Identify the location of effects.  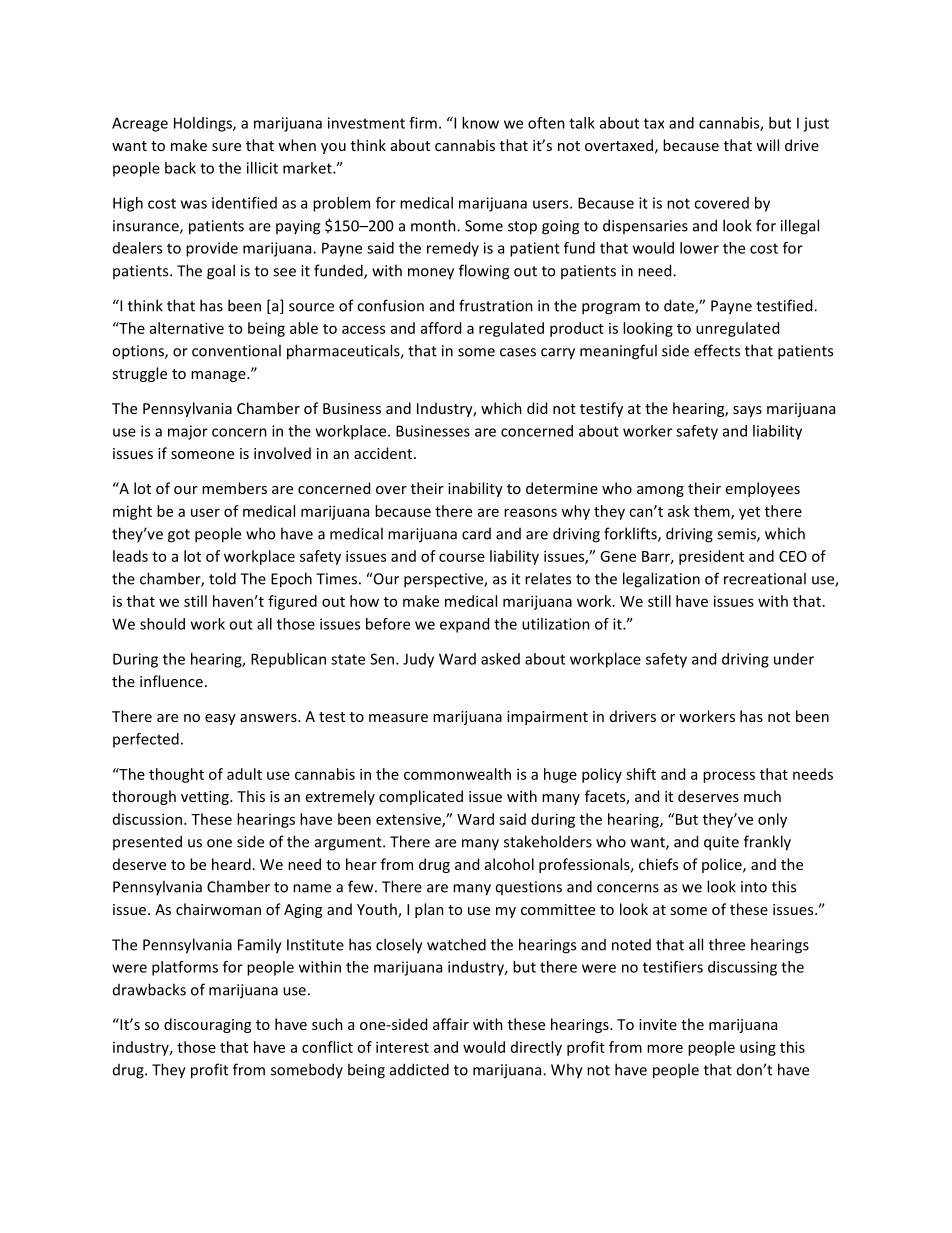
(717, 350).
